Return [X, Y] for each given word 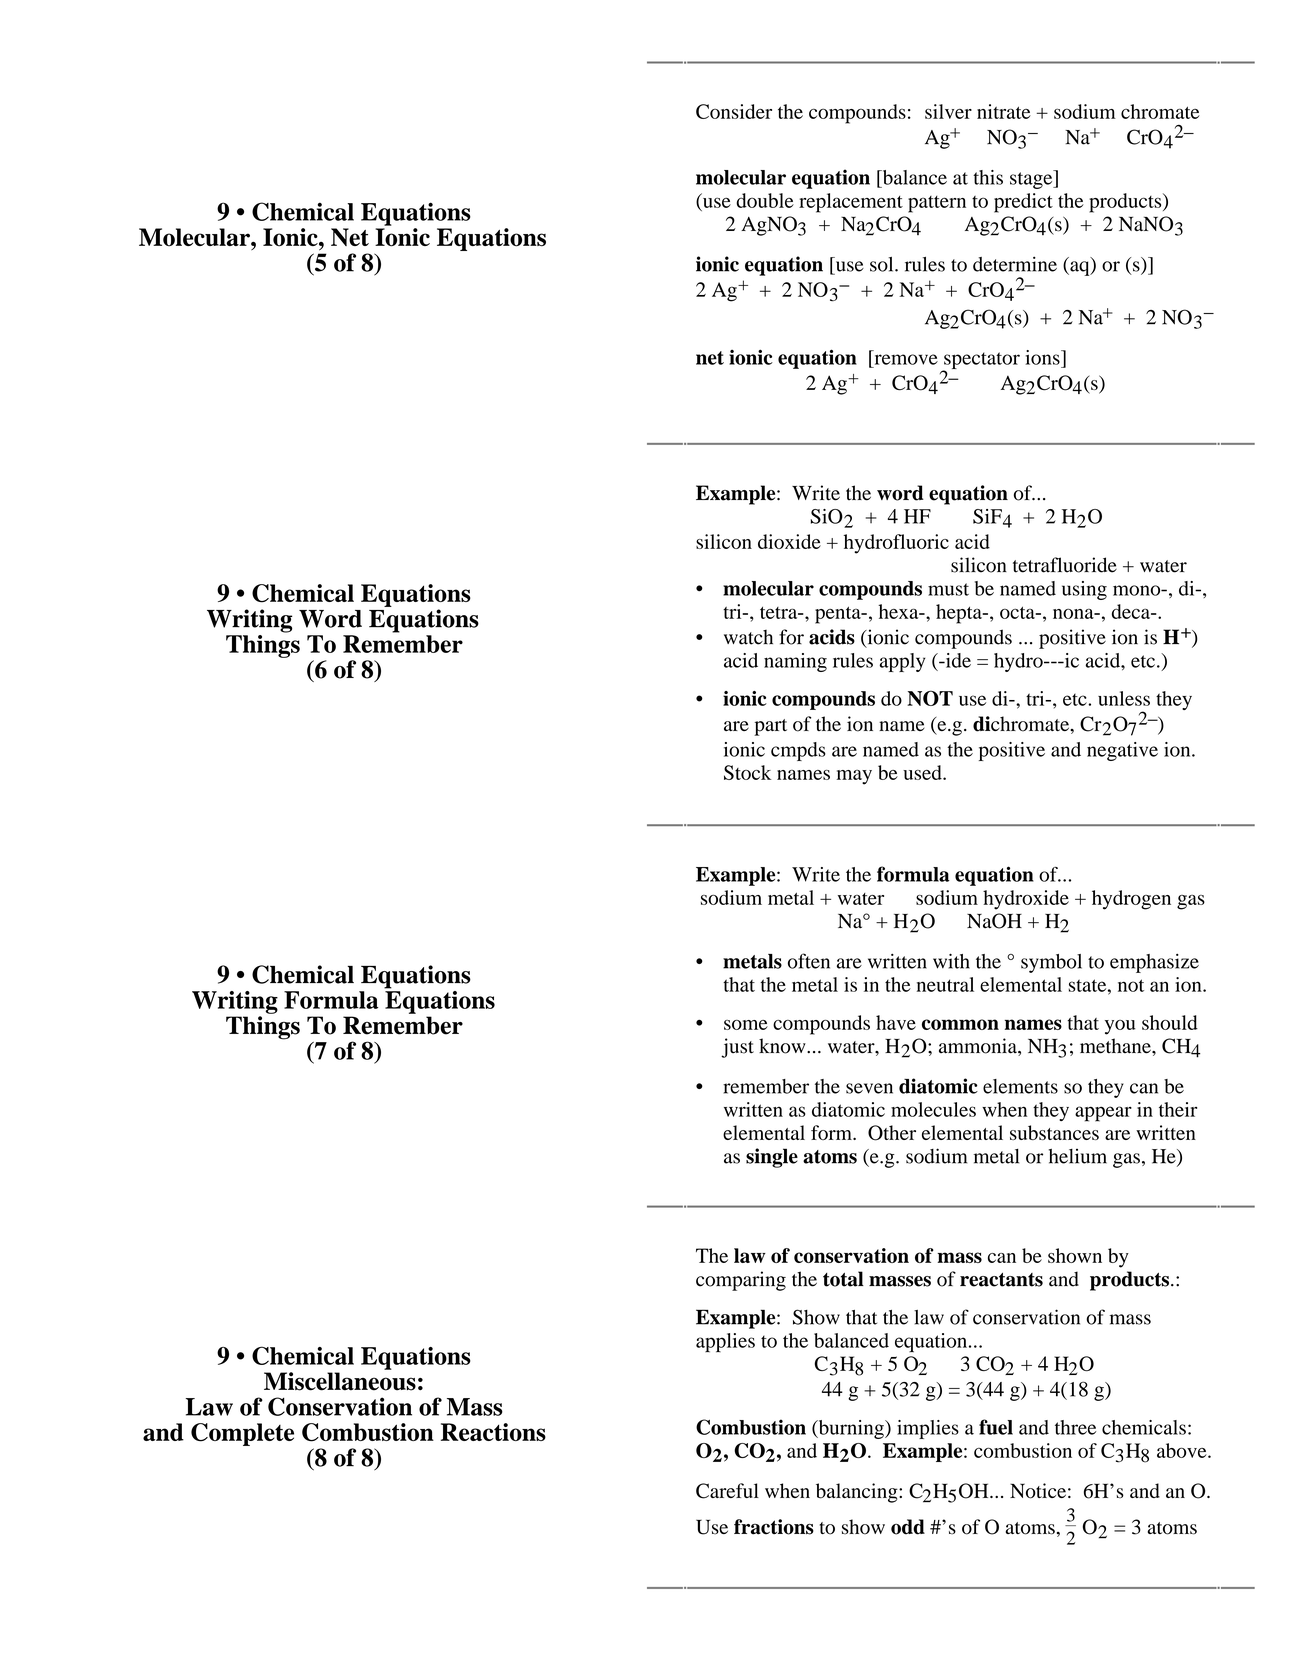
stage [1032, 179]
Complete [242, 1434]
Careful [727, 1491]
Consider [734, 111]
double [765, 200]
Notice [1038, 1491]
